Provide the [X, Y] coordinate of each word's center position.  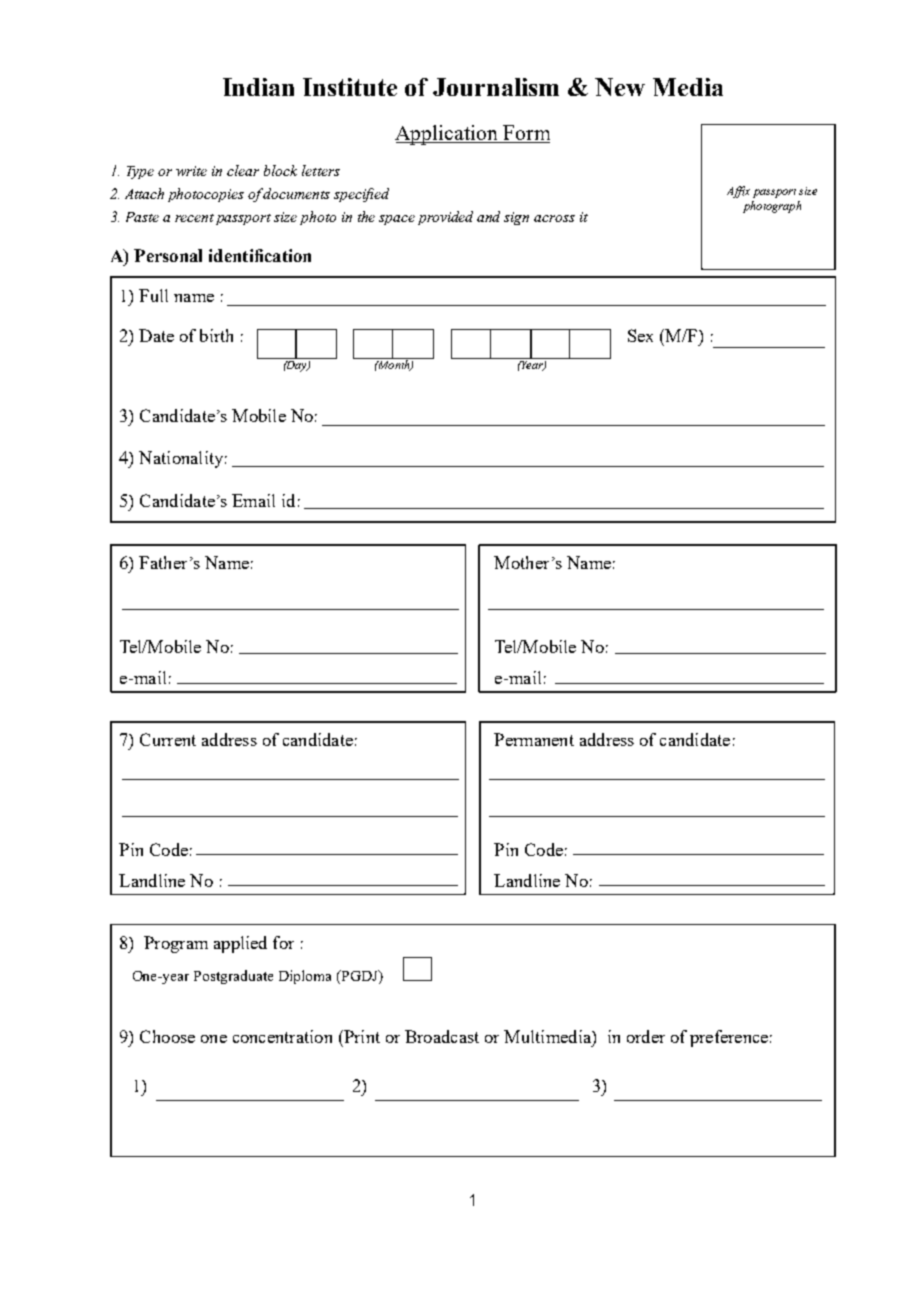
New [620, 87]
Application [447, 135]
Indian [258, 87]
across [554, 218]
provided [445, 218]
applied [240, 944]
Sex [640, 335]
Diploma [305, 977]
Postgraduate [233, 977]
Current [168, 739]
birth [216, 335]
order [646, 1036]
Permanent [534, 739]
